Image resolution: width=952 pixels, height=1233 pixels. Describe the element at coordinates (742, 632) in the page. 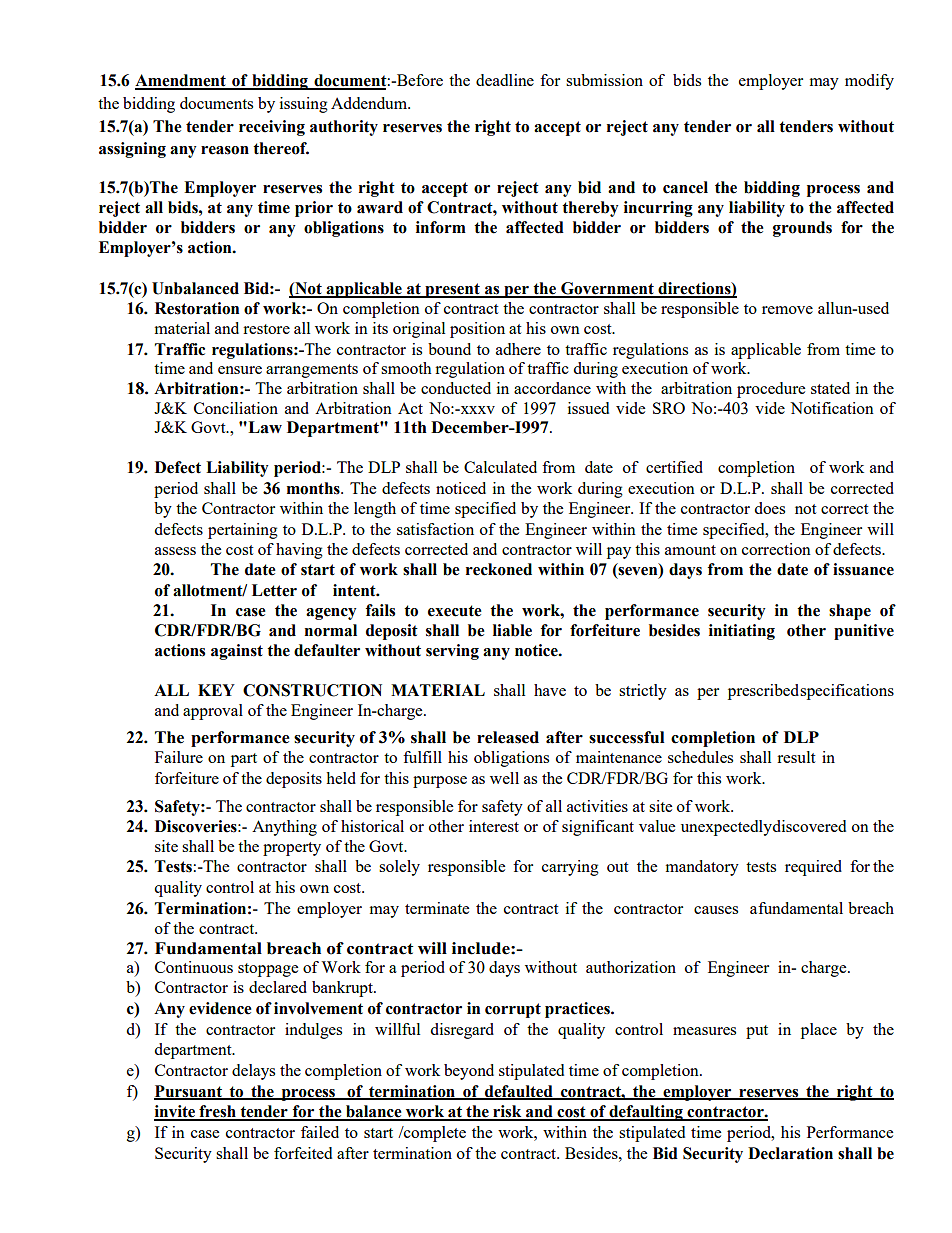

I see `initiating` at that location.
